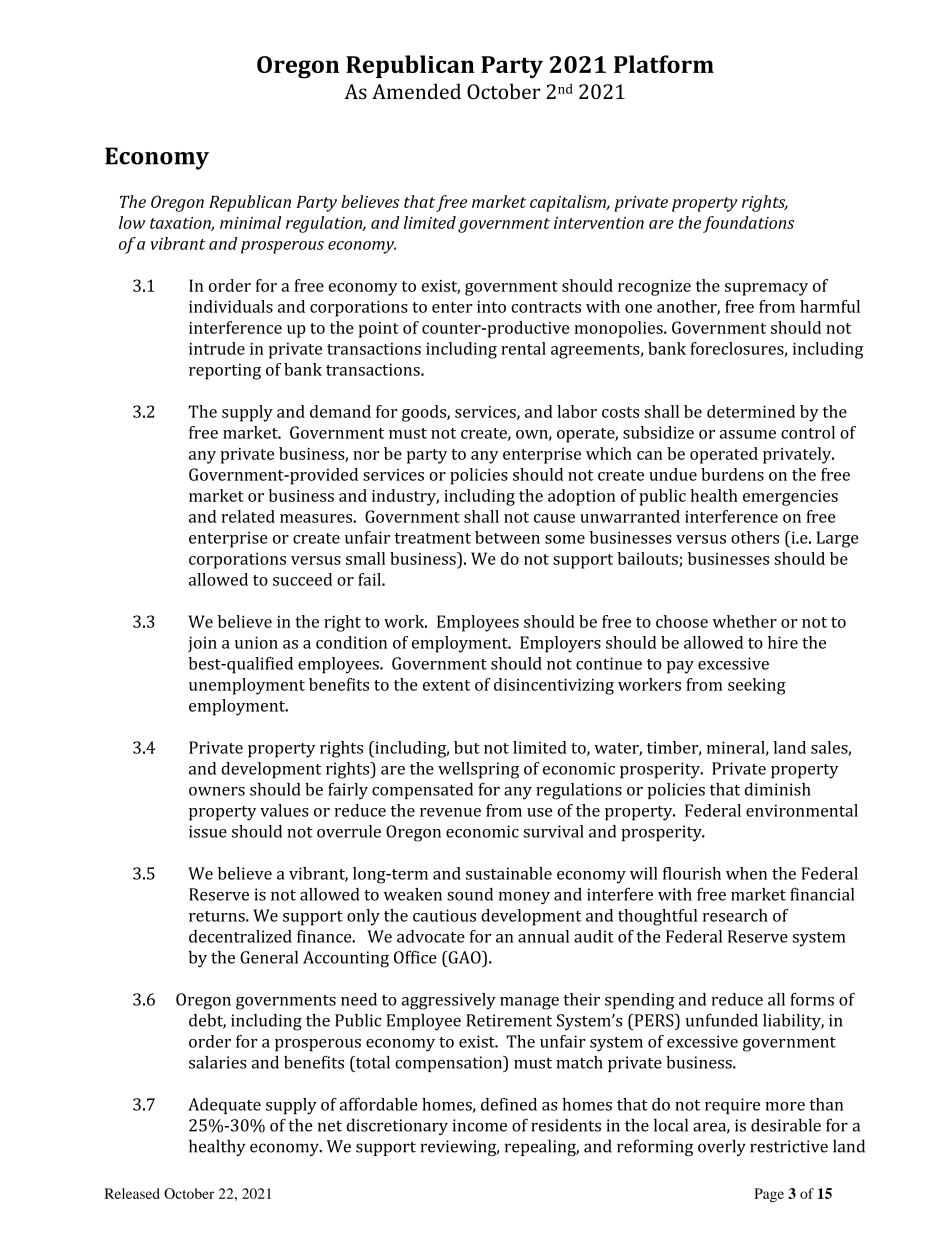 This document has width=952, height=1233. Describe the element at coordinates (747, 434) in the document. I see `assume` at that location.
